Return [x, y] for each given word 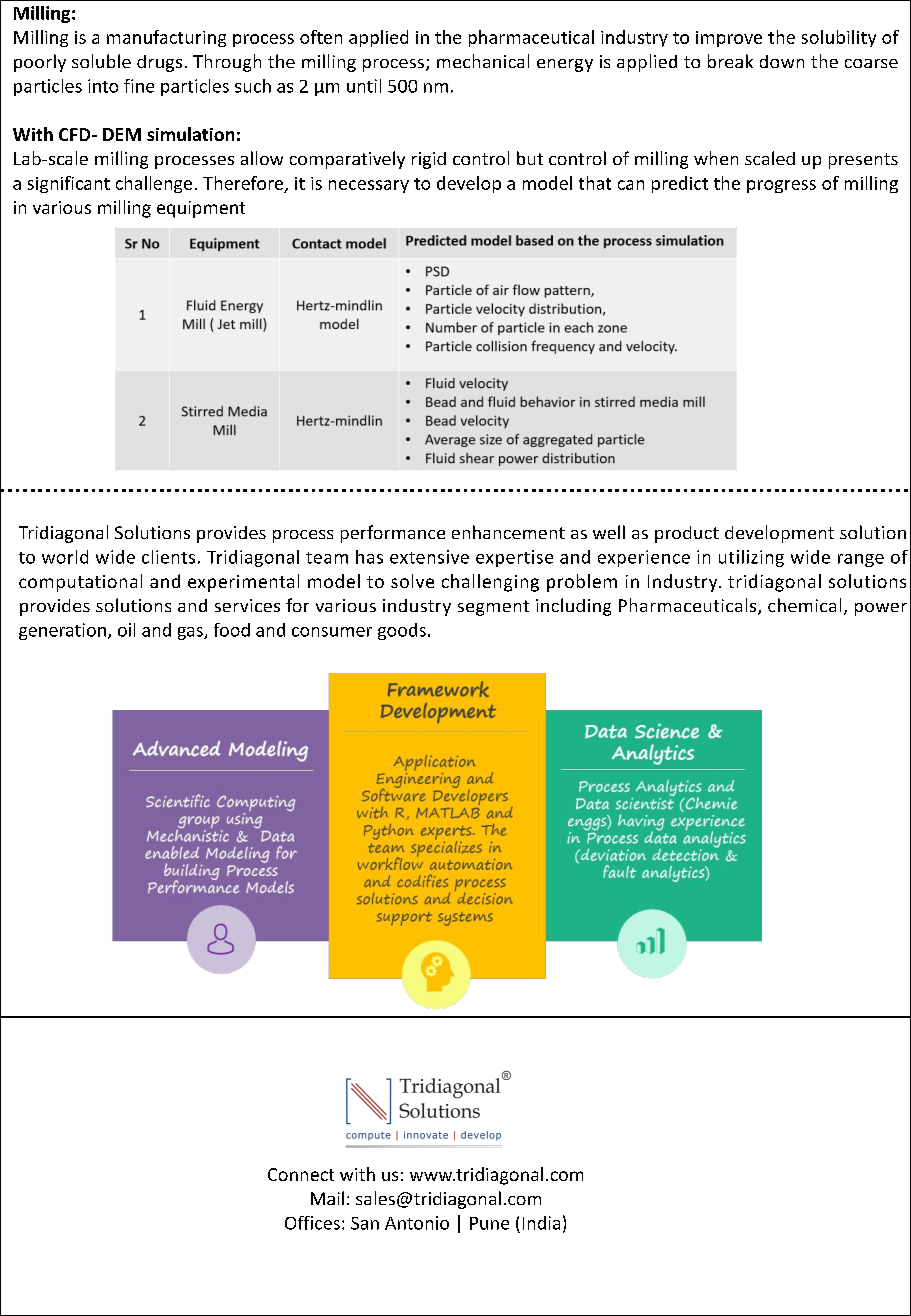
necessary [369, 186]
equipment [201, 209]
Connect [301, 1174]
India [541, 1223]
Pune [489, 1223]
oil [126, 630]
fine [139, 86]
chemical [804, 605]
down [782, 61]
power [881, 609]
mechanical [483, 61]
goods [402, 631]
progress [781, 186]
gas [191, 633]
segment [493, 608]
